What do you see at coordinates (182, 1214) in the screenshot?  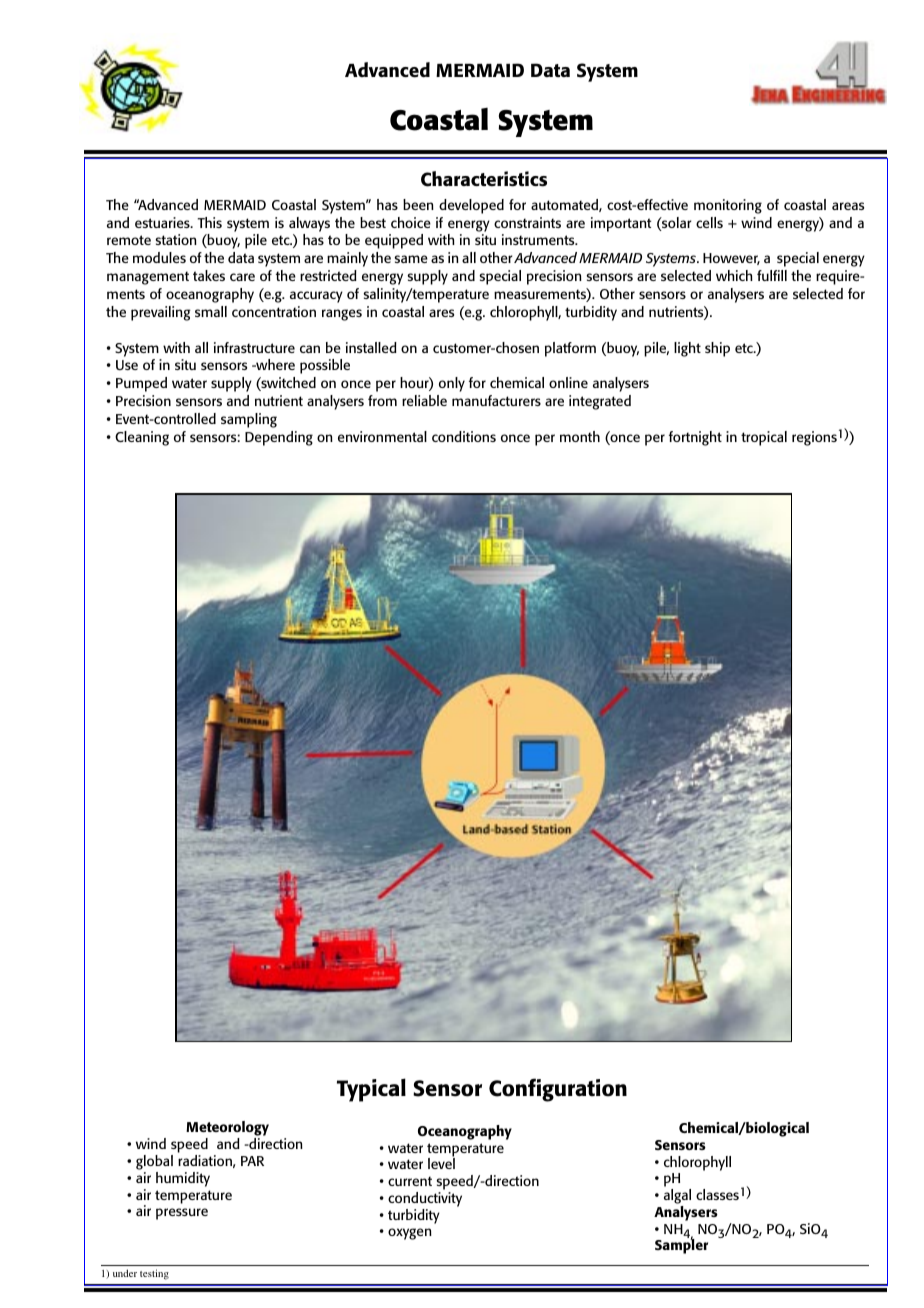 I see `pressure` at bounding box center [182, 1214].
